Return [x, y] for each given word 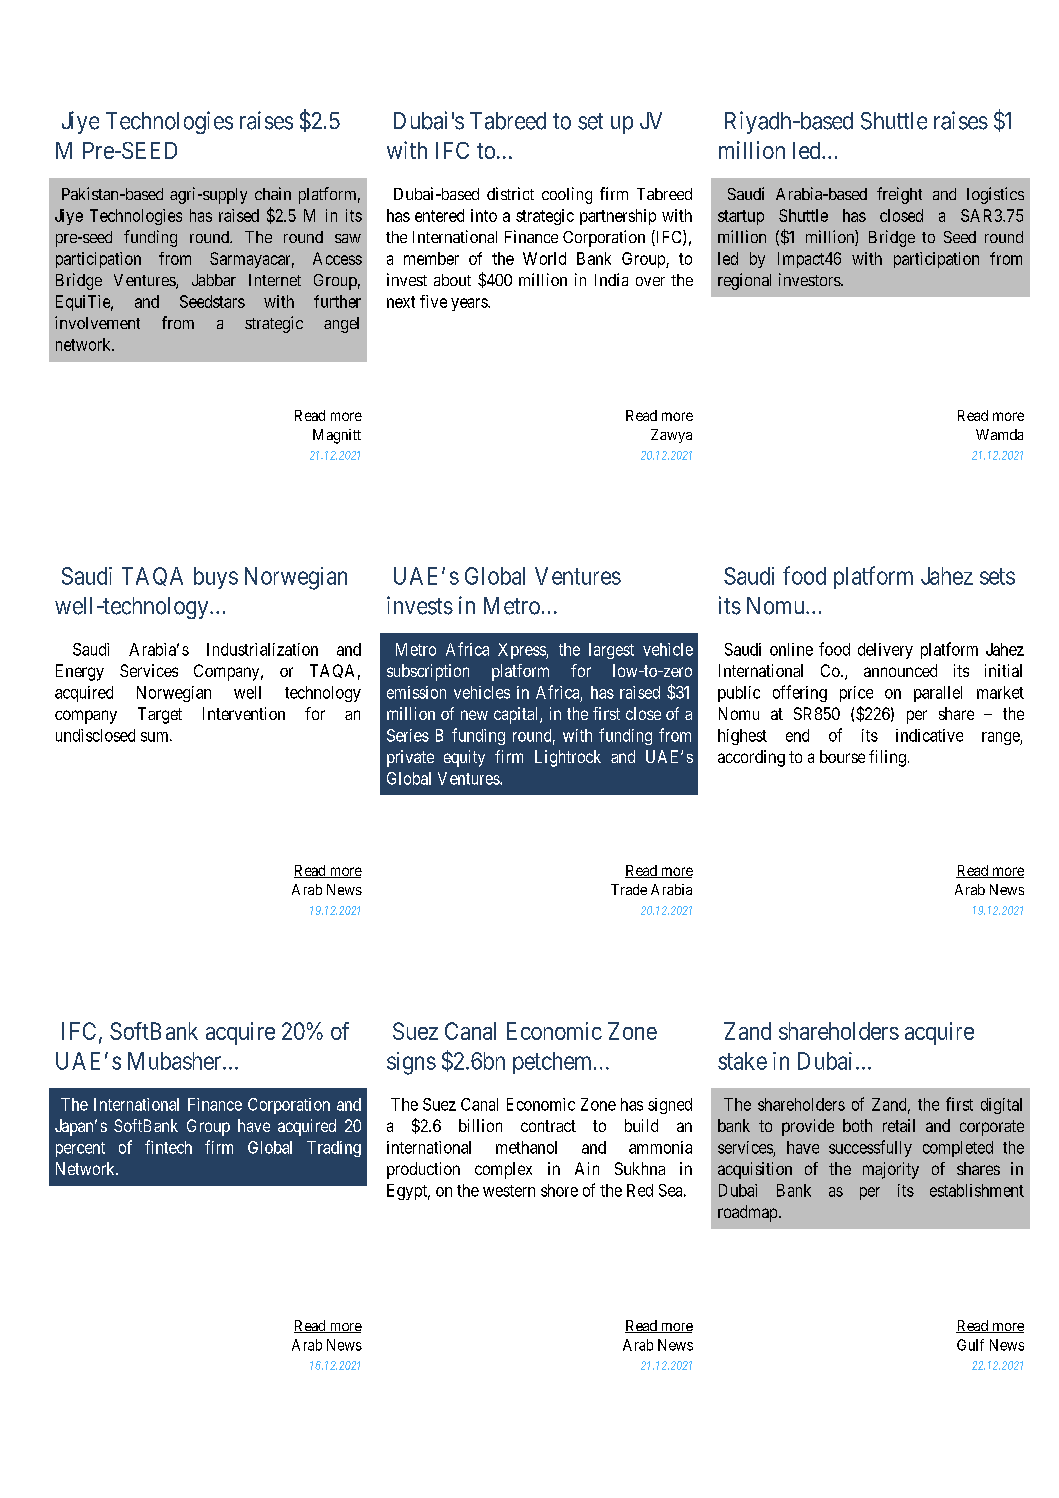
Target [160, 715]
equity [464, 758]
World [544, 258]
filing [887, 758]
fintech [168, 1147]
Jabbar [214, 280]
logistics [995, 195]
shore [559, 1190]
